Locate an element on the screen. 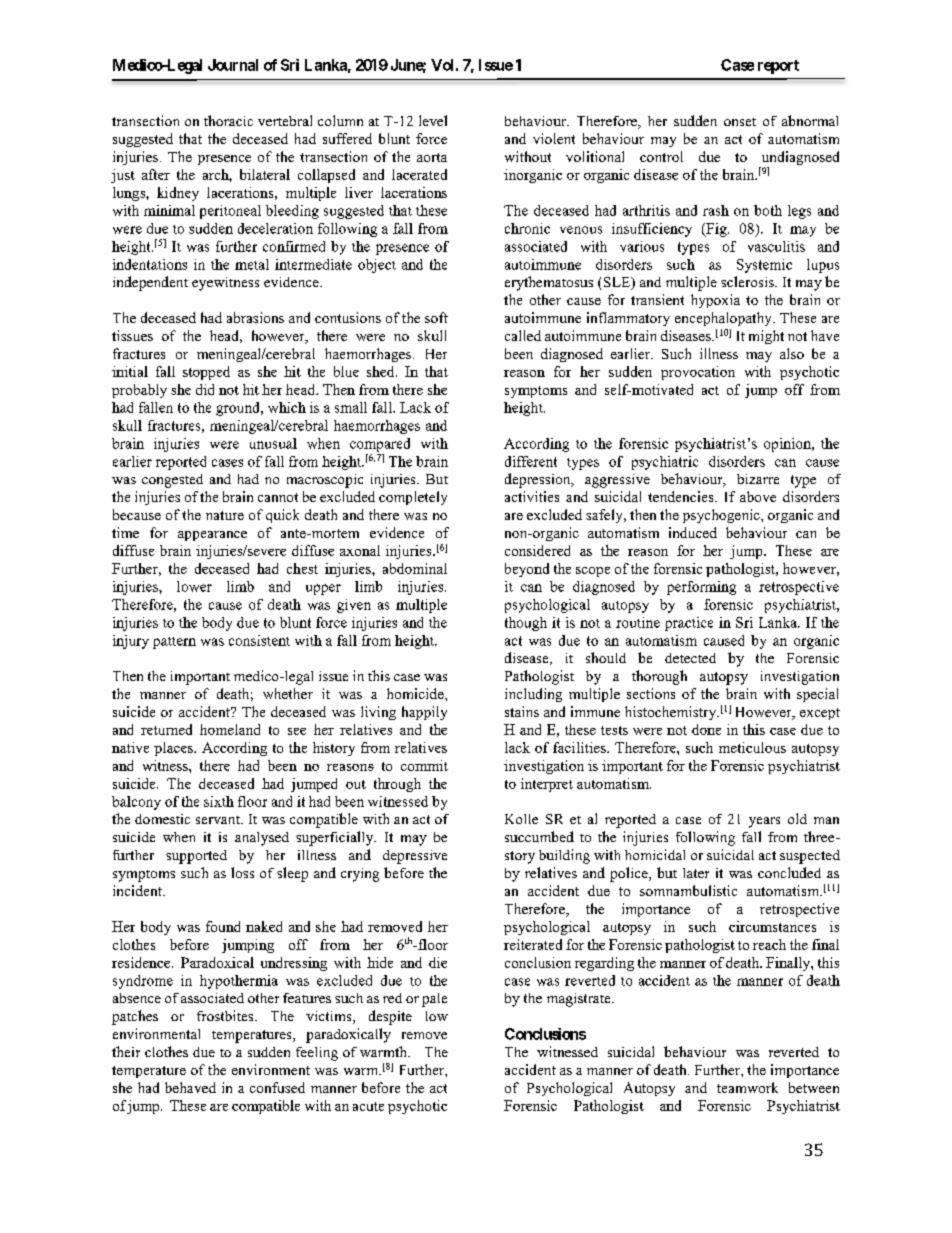 The image size is (952, 1233). lower is located at coordinates (194, 586).
